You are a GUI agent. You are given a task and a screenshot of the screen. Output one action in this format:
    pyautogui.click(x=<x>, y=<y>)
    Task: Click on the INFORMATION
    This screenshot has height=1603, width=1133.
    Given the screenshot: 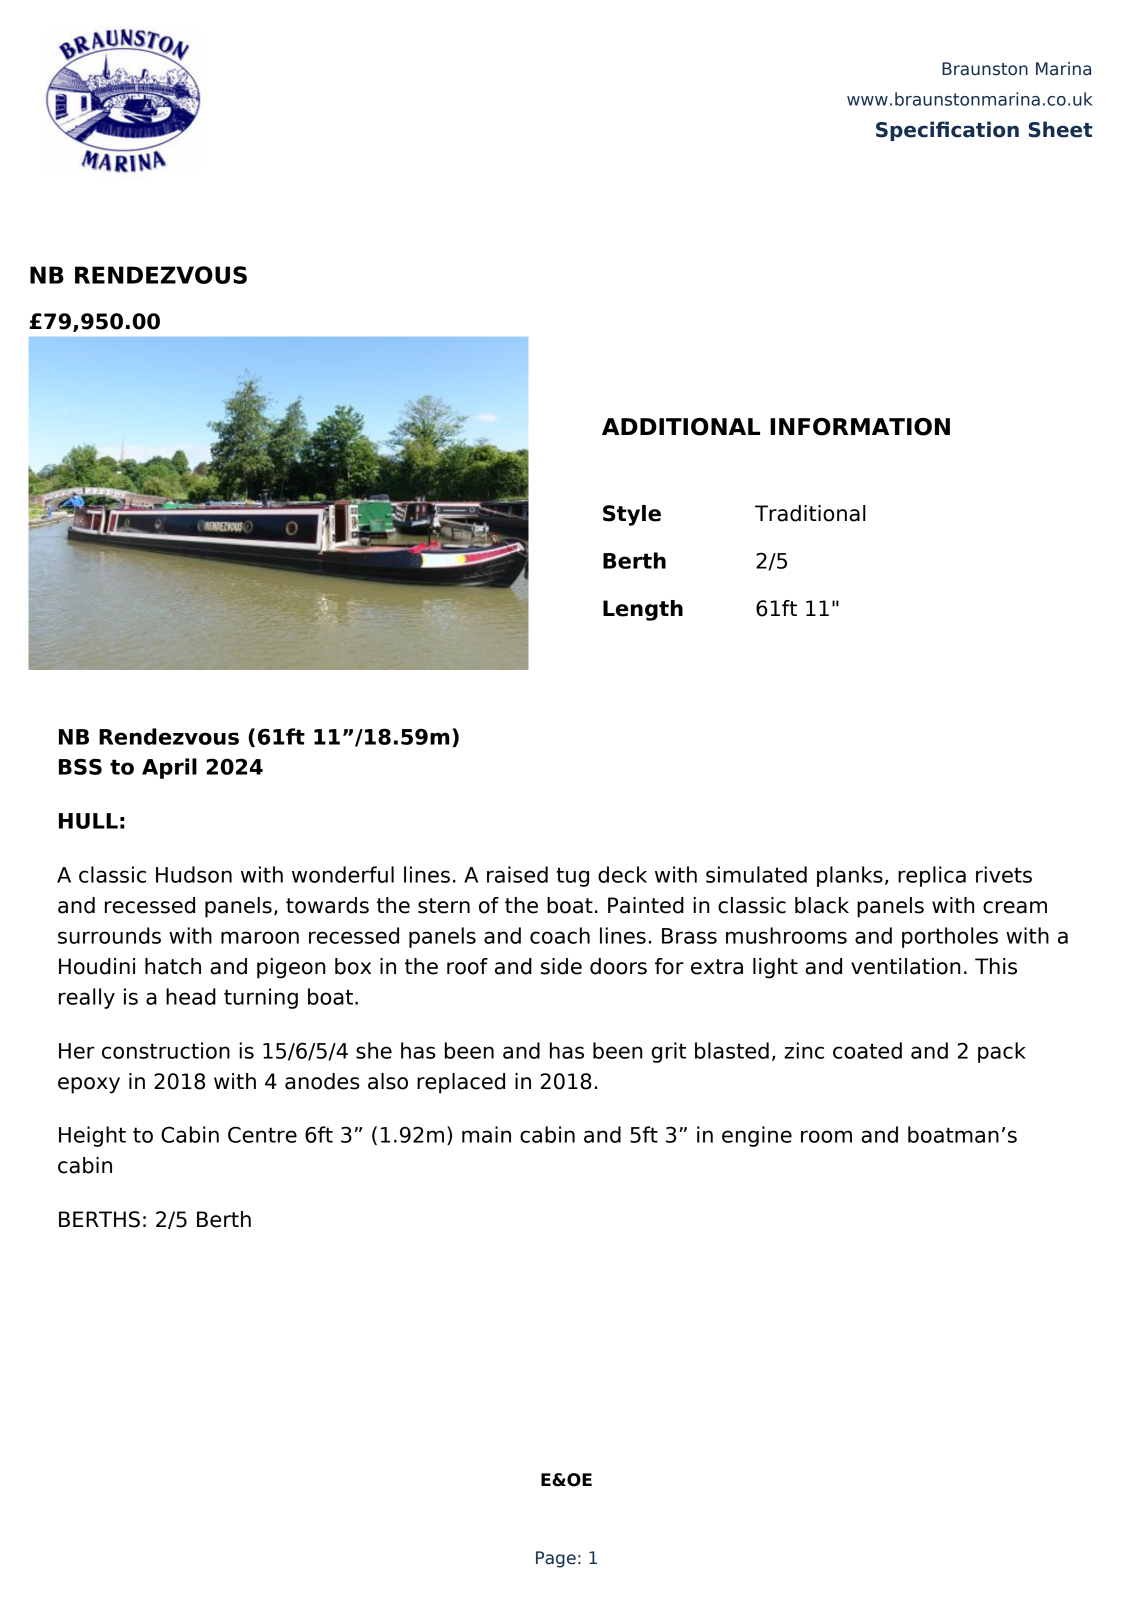 What is the action you would take?
    pyautogui.click(x=860, y=427)
